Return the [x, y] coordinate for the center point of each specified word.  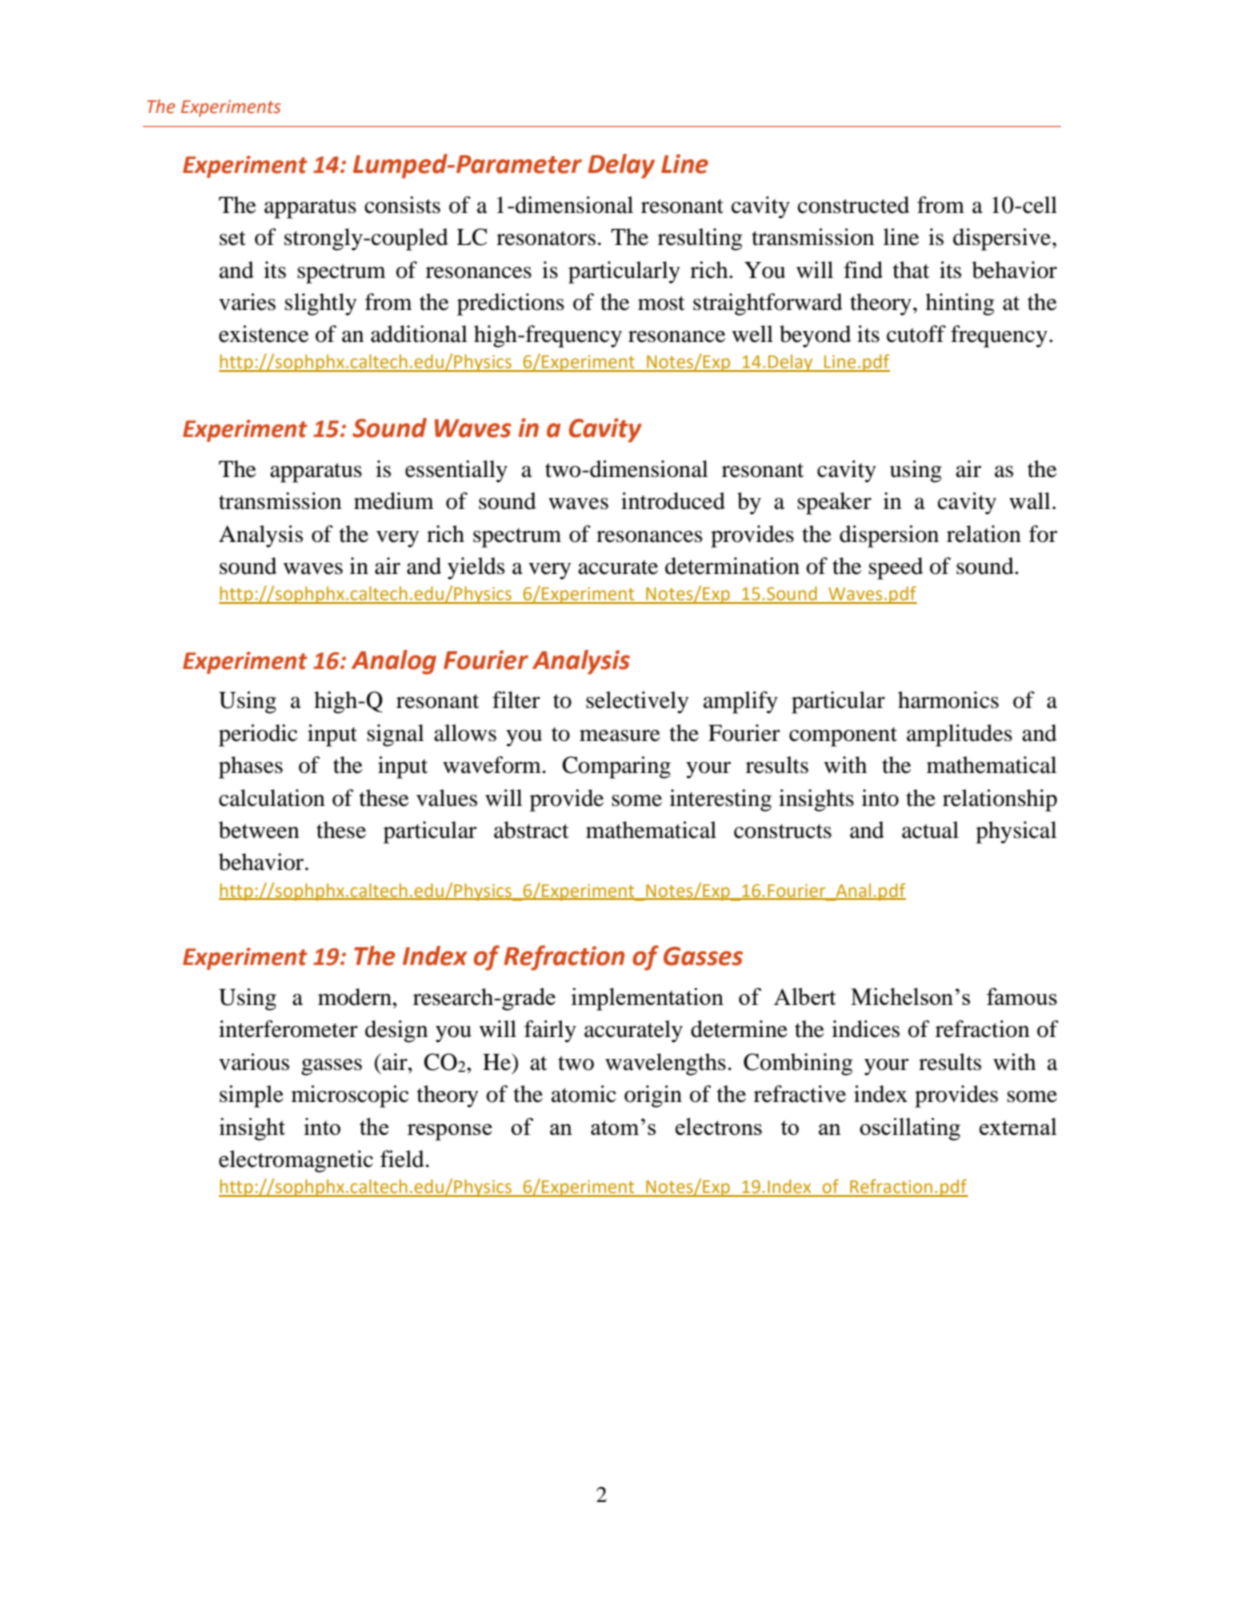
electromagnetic [296, 1161]
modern [356, 997]
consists [403, 205]
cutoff [916, 334]
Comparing [616, 767]
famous [1022, 996]
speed [896, 568]
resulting [700, 239]
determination [732, 566]
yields [476, 568]
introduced [673, 501]
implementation [647, 999]
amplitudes [959, 735]
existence [264, 334]
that [911, 270]
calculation [272, 798]
